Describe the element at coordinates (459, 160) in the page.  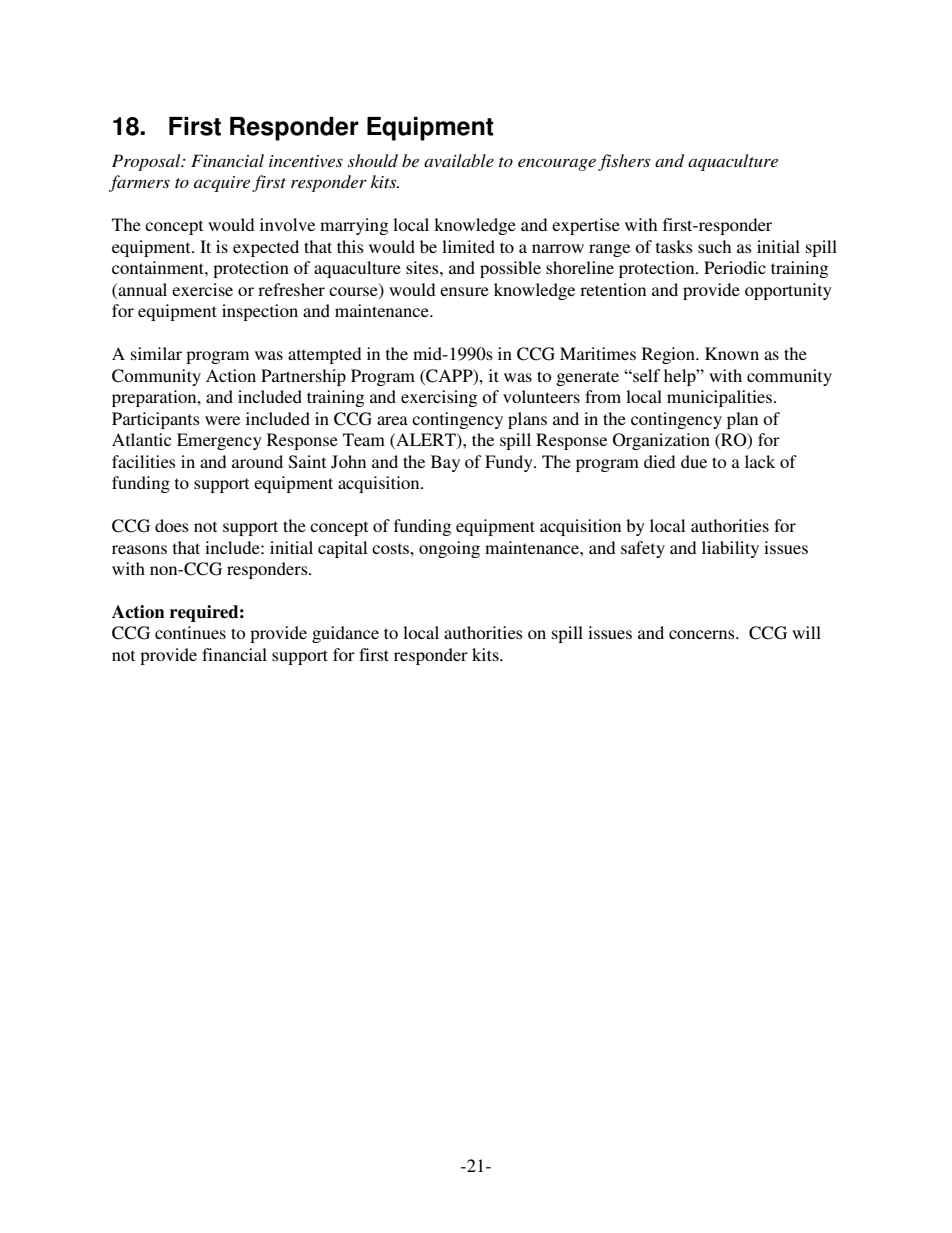
I see `available` at that location.
